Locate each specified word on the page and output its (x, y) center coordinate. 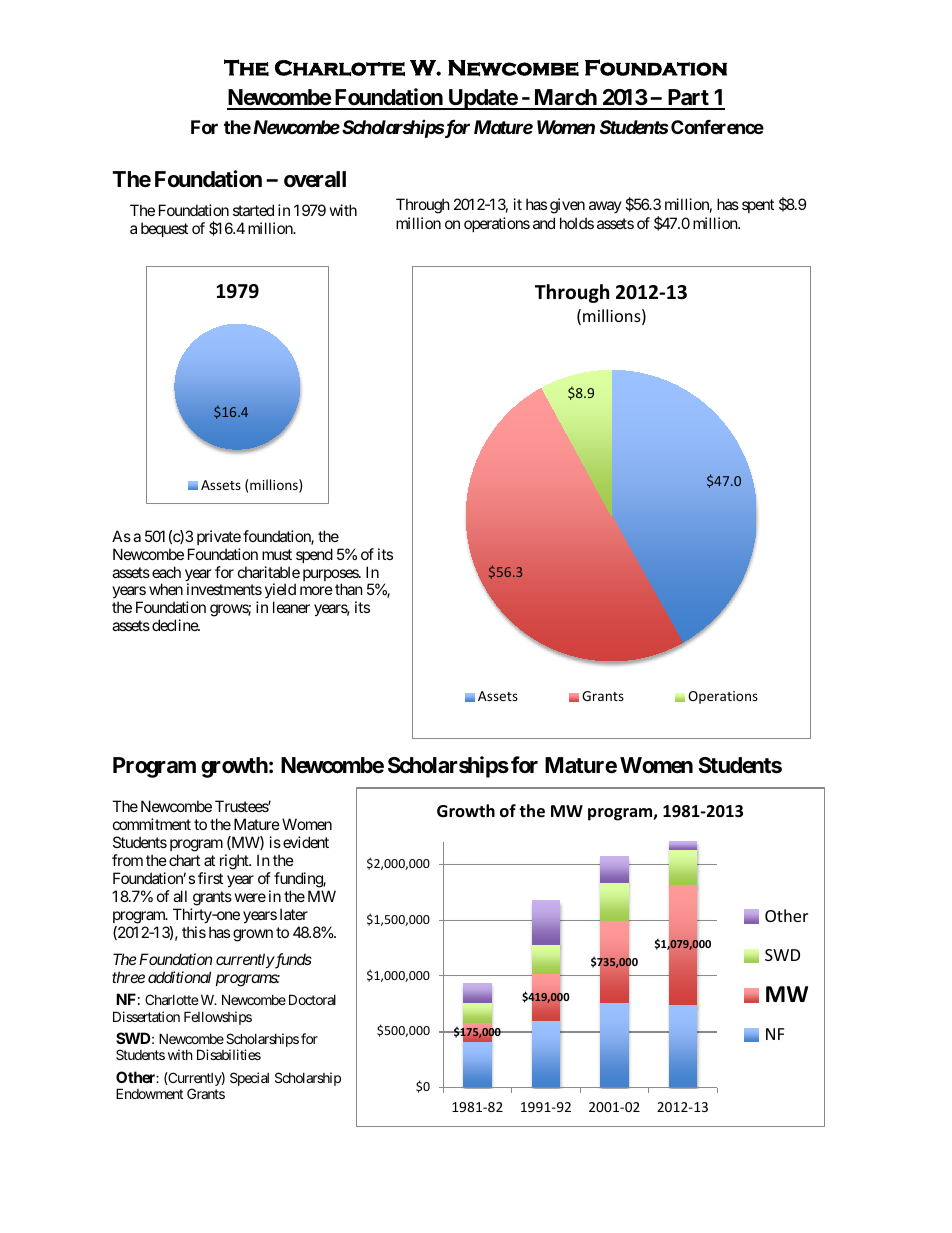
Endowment (149, 1093)
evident (306, 842)
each (166, 572)
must (277, 554)
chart (184, 860)
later (294, 914)
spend (314, 555)
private (219, 537)
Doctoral (312, 999)
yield (280, 592)
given (567, 206)
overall (315, 179)
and (544, 223)
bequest (164, 229)
